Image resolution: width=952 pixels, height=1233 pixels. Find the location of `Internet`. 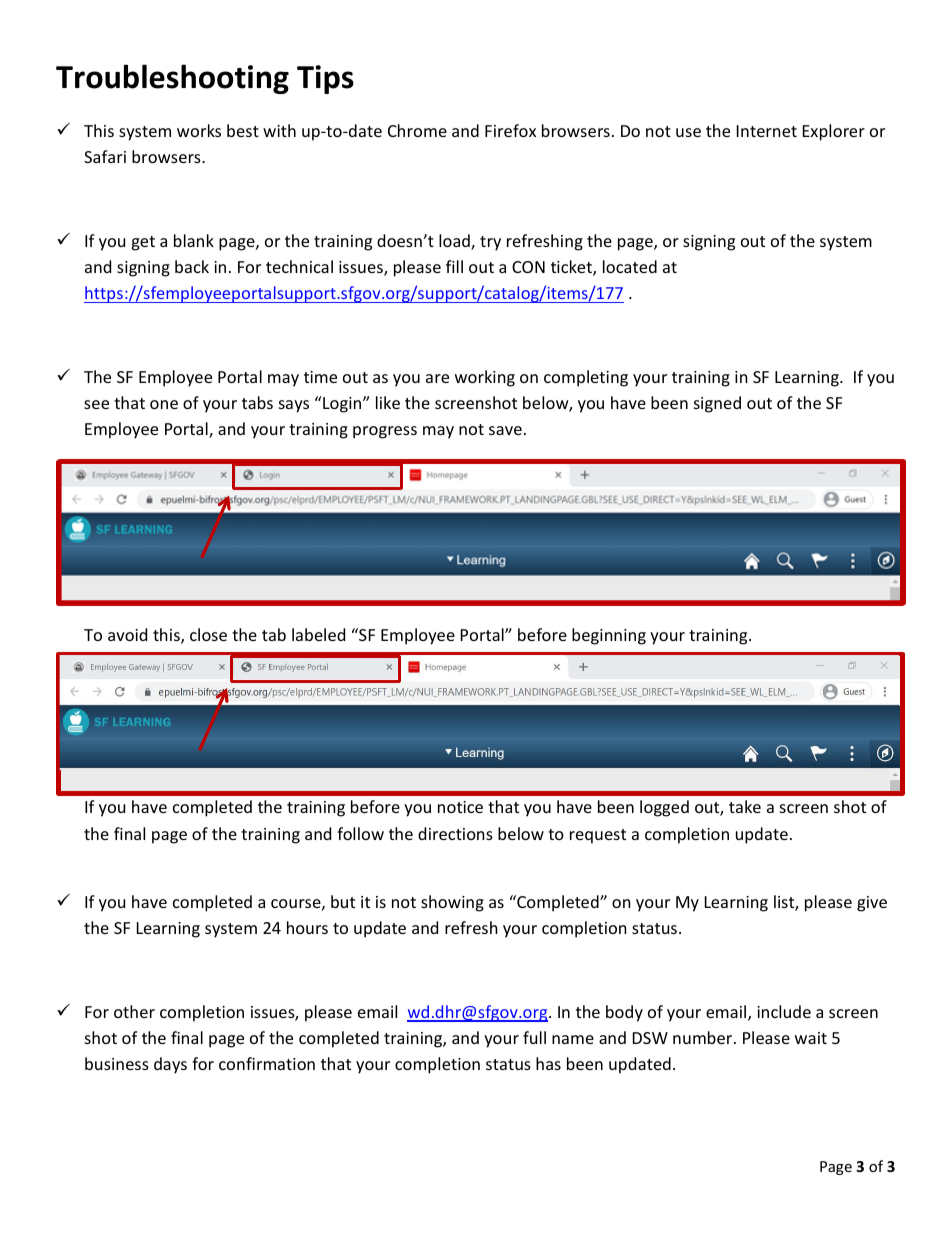

Internet is located at coordinates (767, 131).
